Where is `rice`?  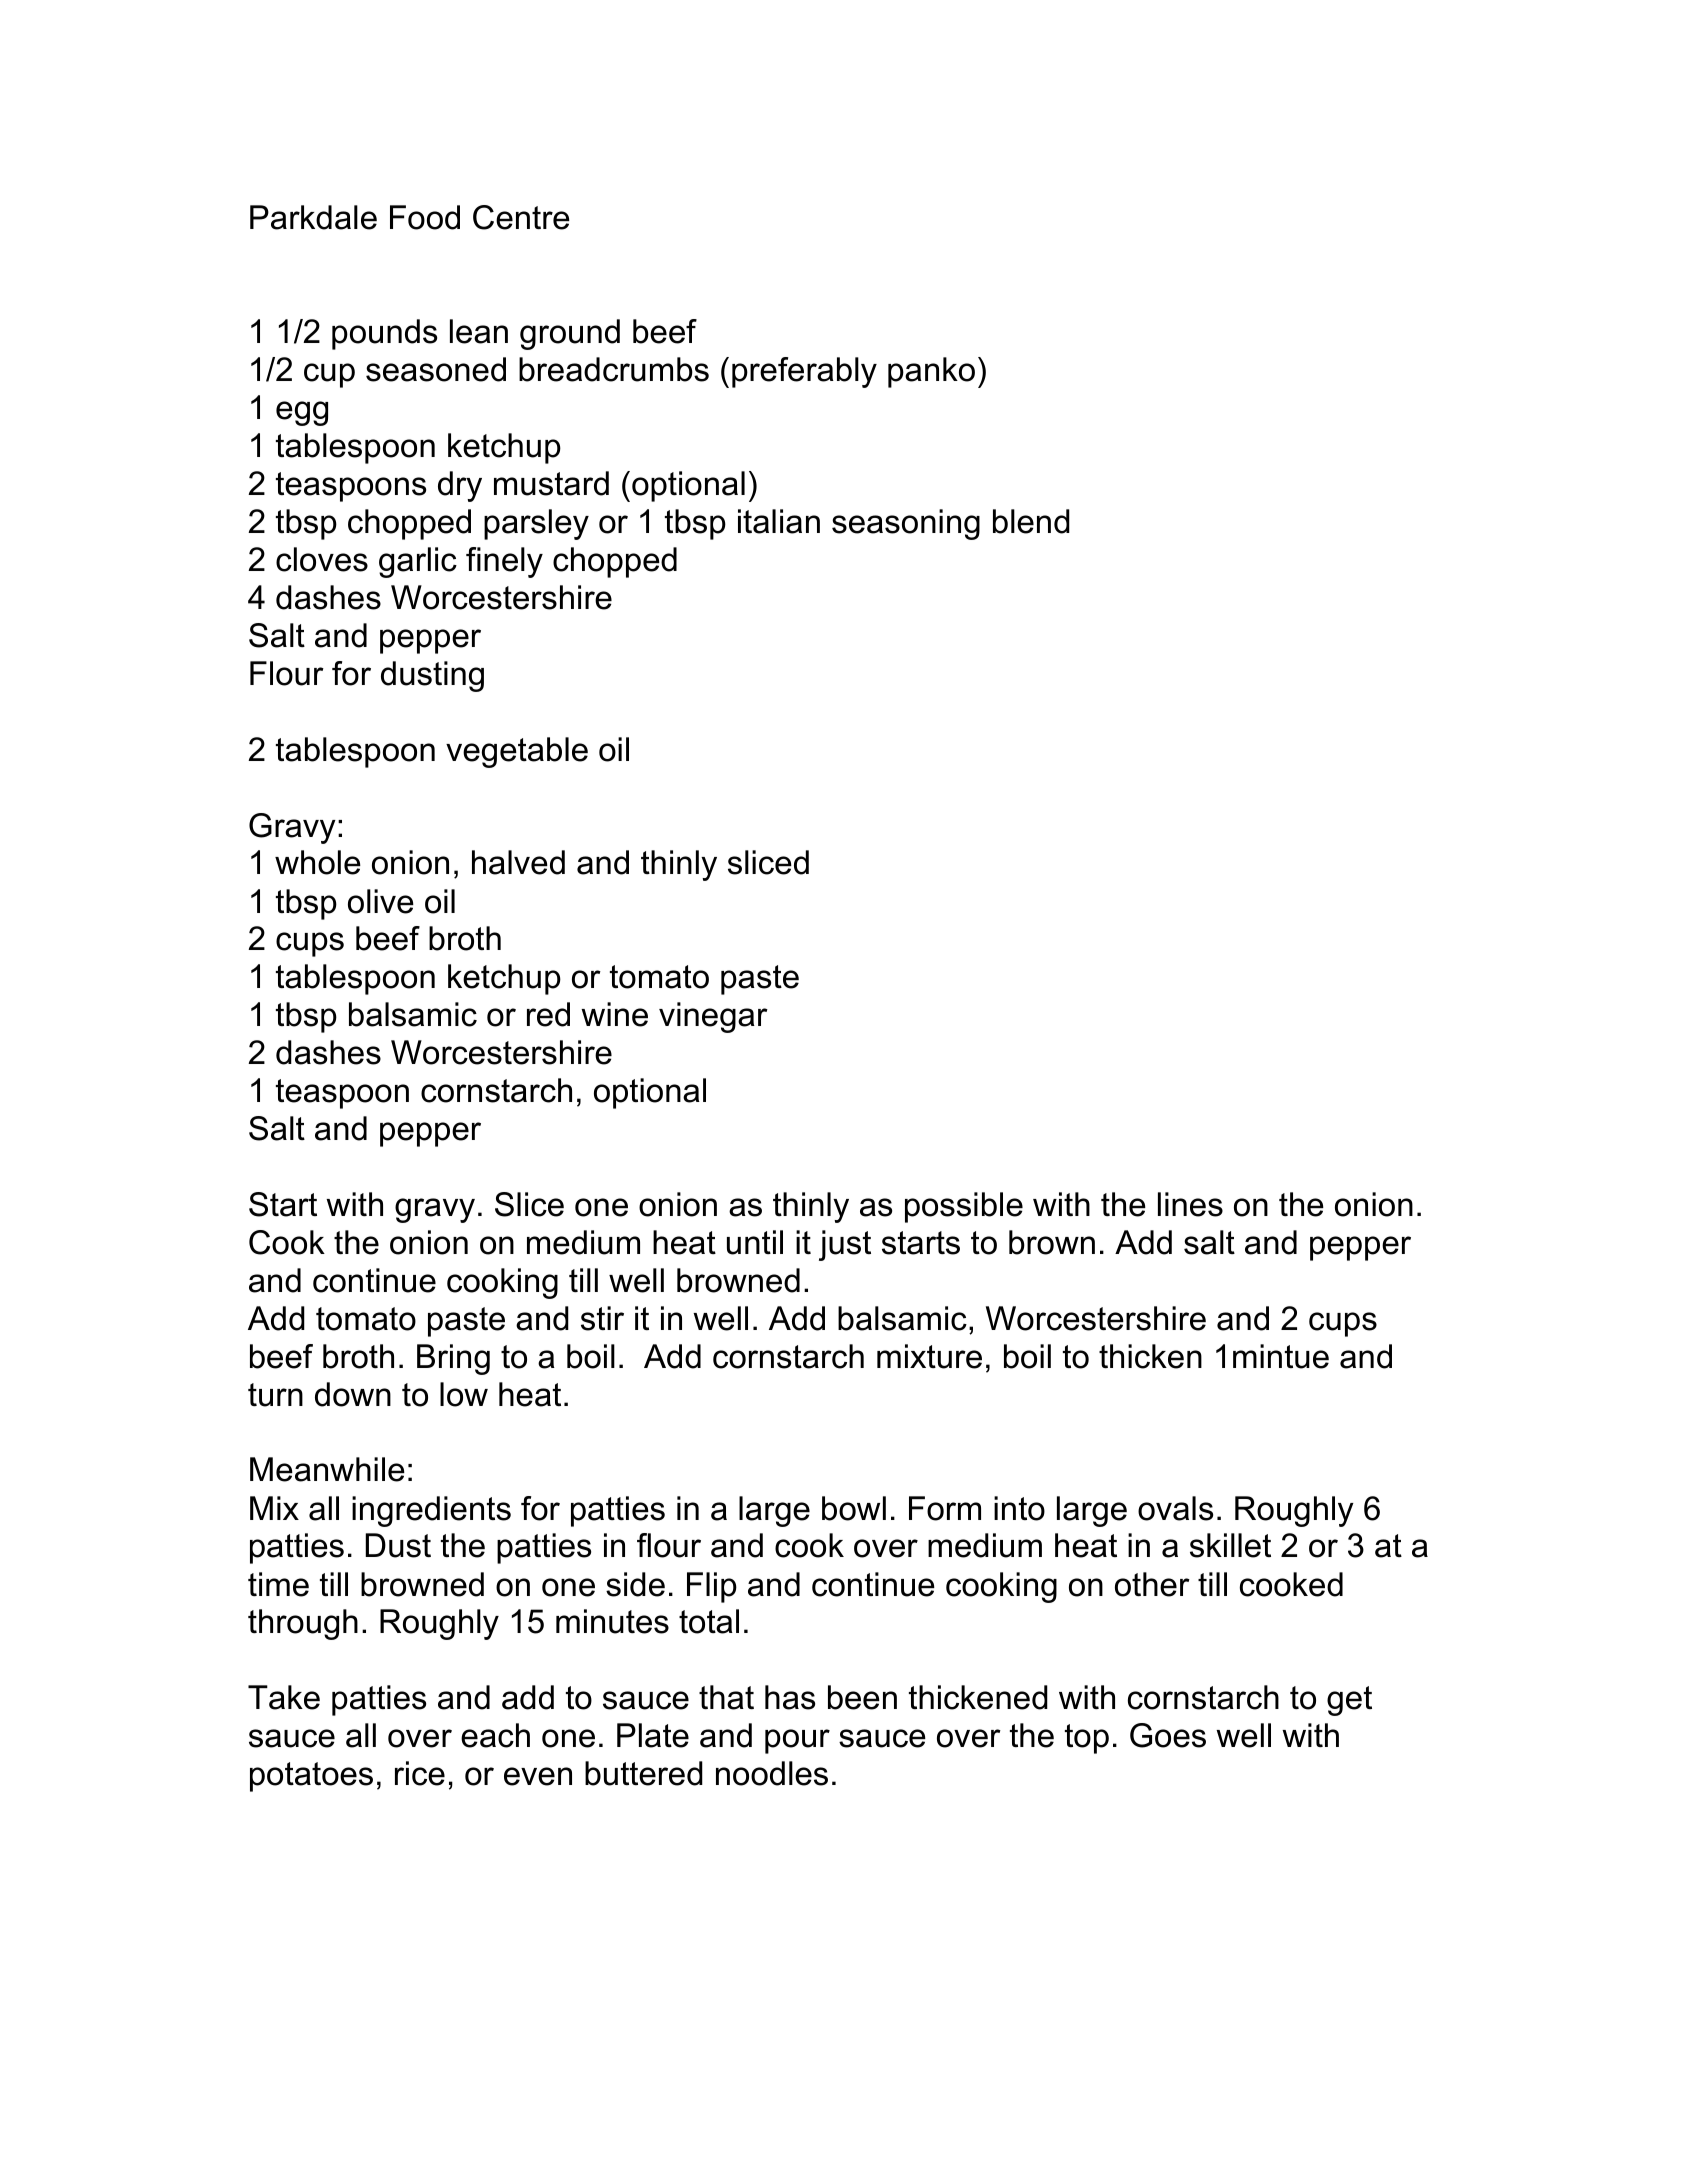 rice is located at coordinates (420, 1773).
